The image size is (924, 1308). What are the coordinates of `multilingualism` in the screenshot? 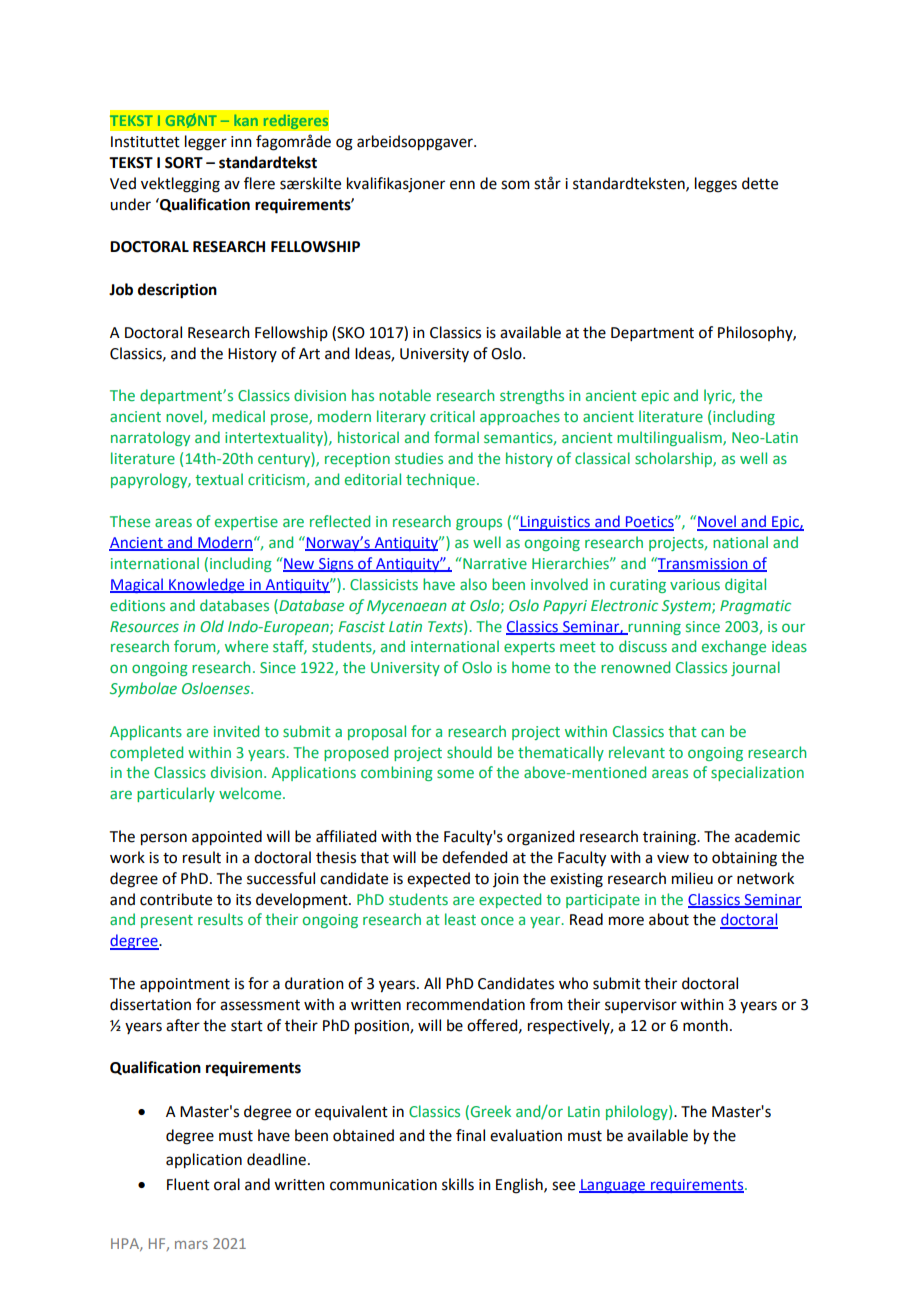 It's located at (670, 438).
